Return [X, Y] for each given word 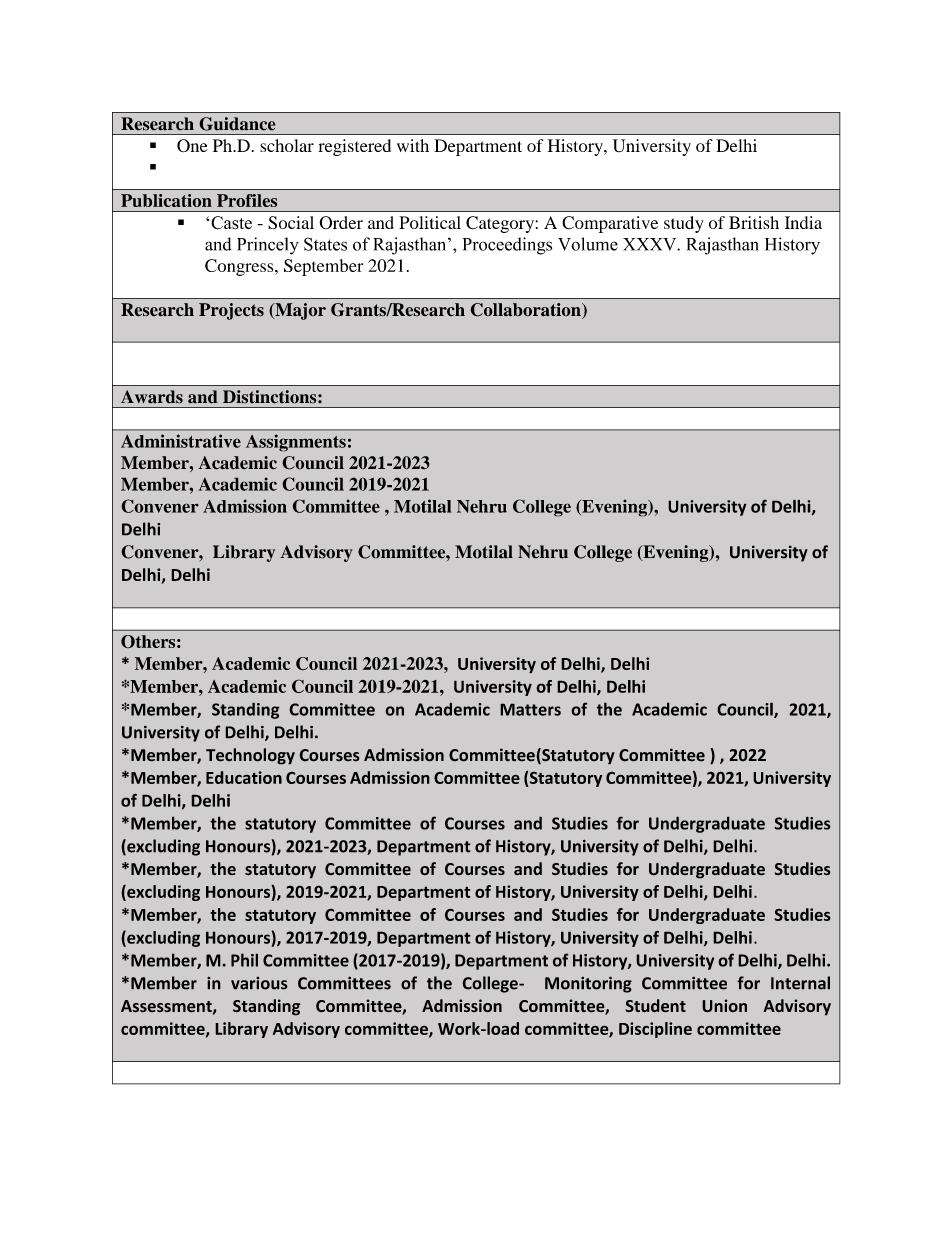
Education [244, 777]
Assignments [296, 443]
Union [724, 1006]
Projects [231, 311]
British [754, 222]
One [192, 146]
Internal [800, 983]
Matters [530, 709]
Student [655, 1006]
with [413, 145]
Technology [250, 756]
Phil [244, 960]
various [259, 983]
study [684, 224]
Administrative [181, 441]
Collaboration [526, 311]
